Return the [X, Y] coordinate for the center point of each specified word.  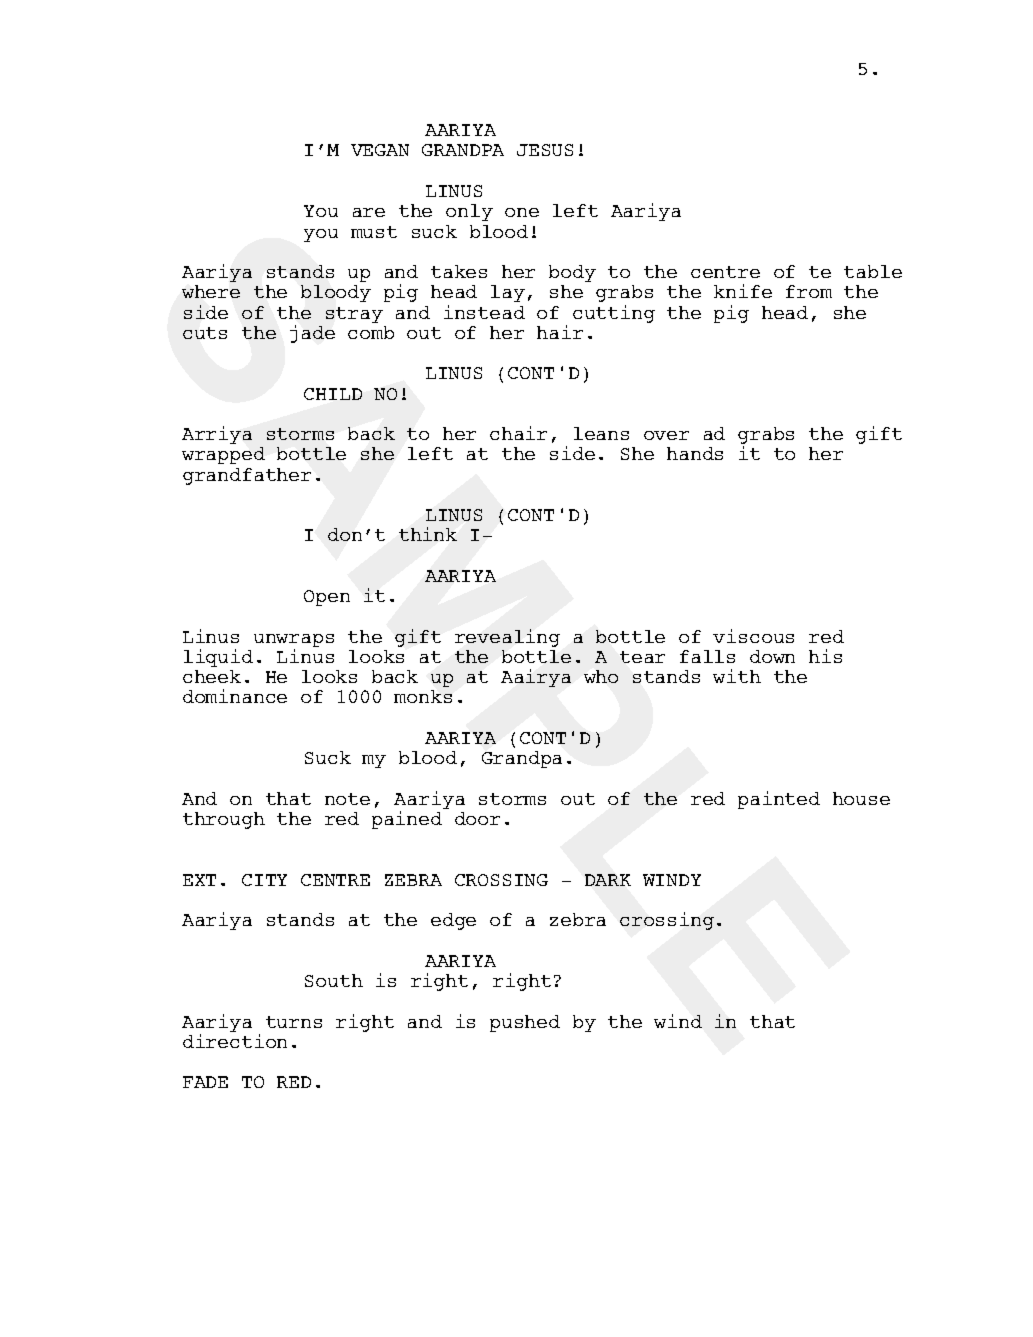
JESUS [545, 150]
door [477, 818]
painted [779, 800]
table [873, 271]
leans [601, 433]
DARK [608, 880]
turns [294, 1022]
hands [695, 453]
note [347, 799]
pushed [525, 1023]
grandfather [247, 476]
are [369, 212]
